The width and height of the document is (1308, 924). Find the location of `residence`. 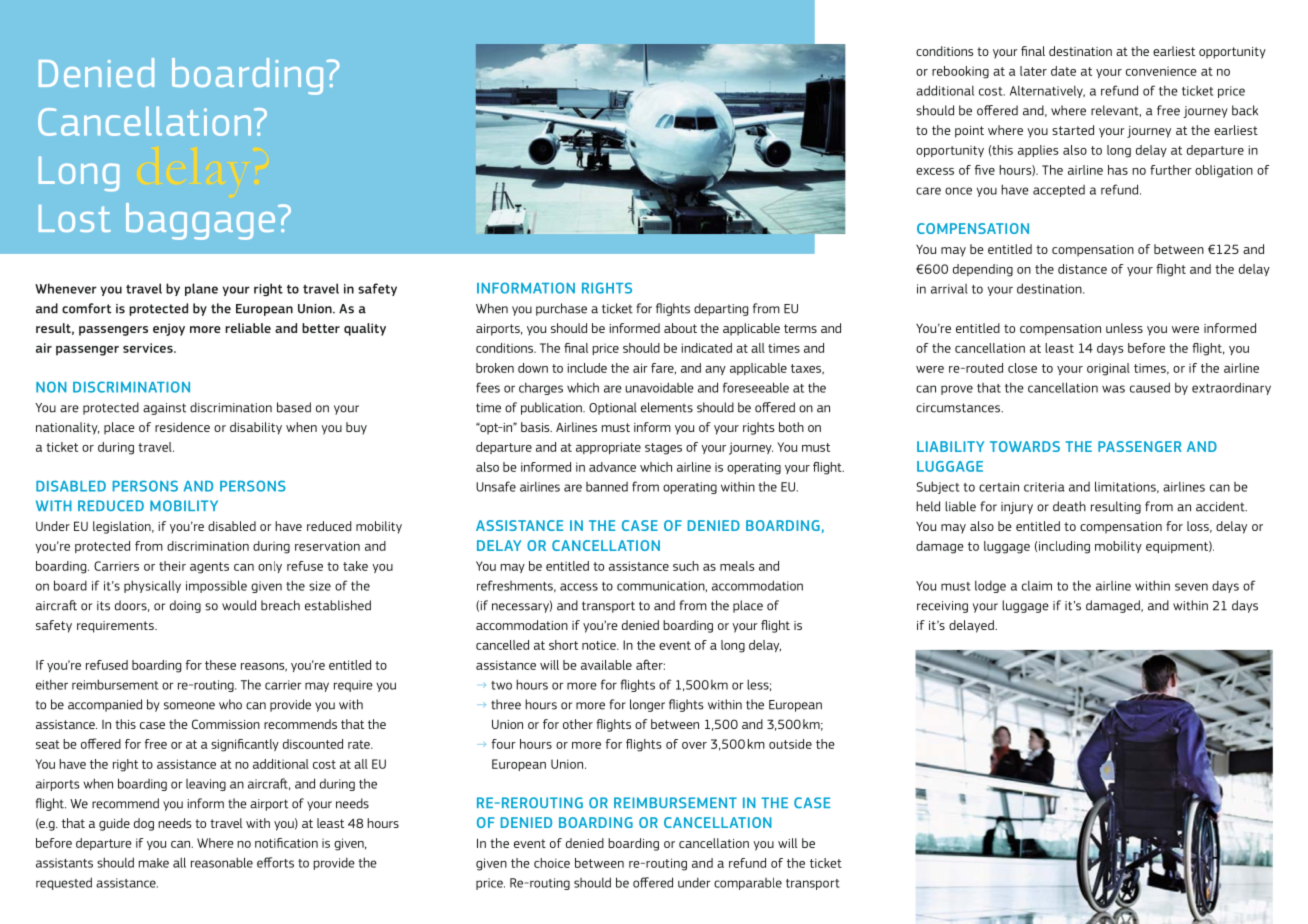

residence is located at coordinates (182, 427).
